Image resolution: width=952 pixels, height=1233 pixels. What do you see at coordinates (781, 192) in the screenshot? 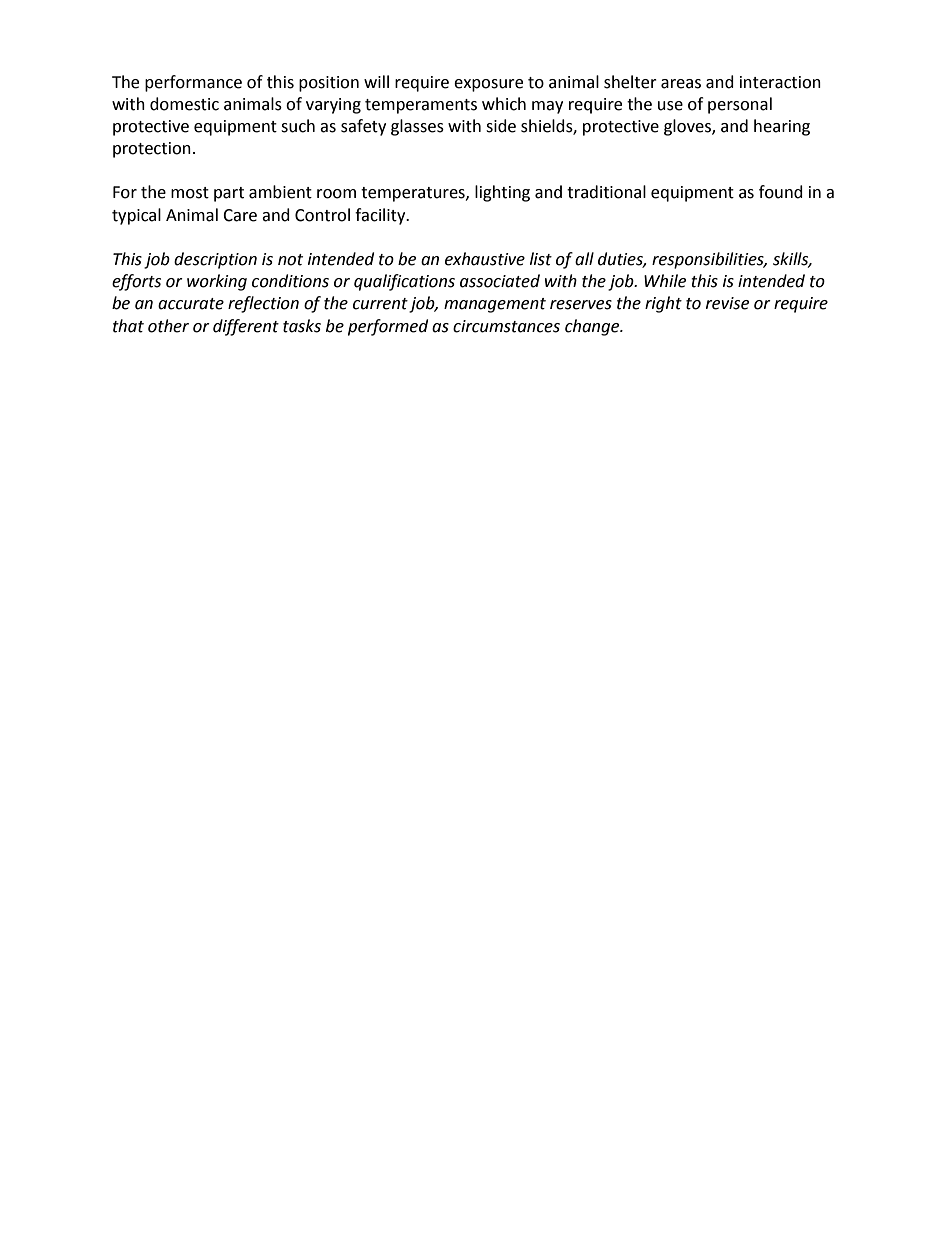
I see `found` at bounding box center [781, 192].
